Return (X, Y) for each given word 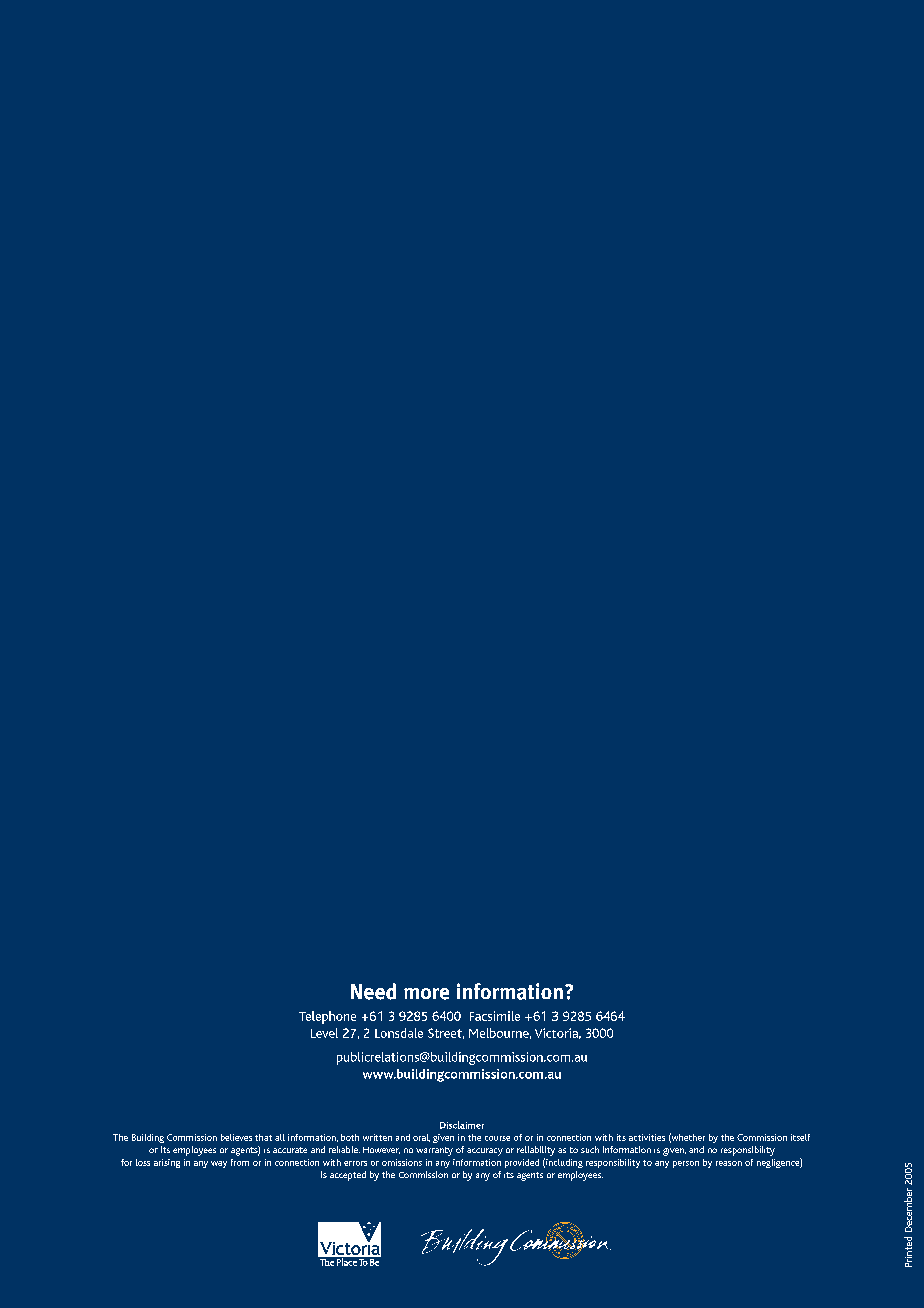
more (426, 994)
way (219, 1164)
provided (522, 1163)
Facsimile (495, 1016)
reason (729, 1163)
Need (373, 991)
